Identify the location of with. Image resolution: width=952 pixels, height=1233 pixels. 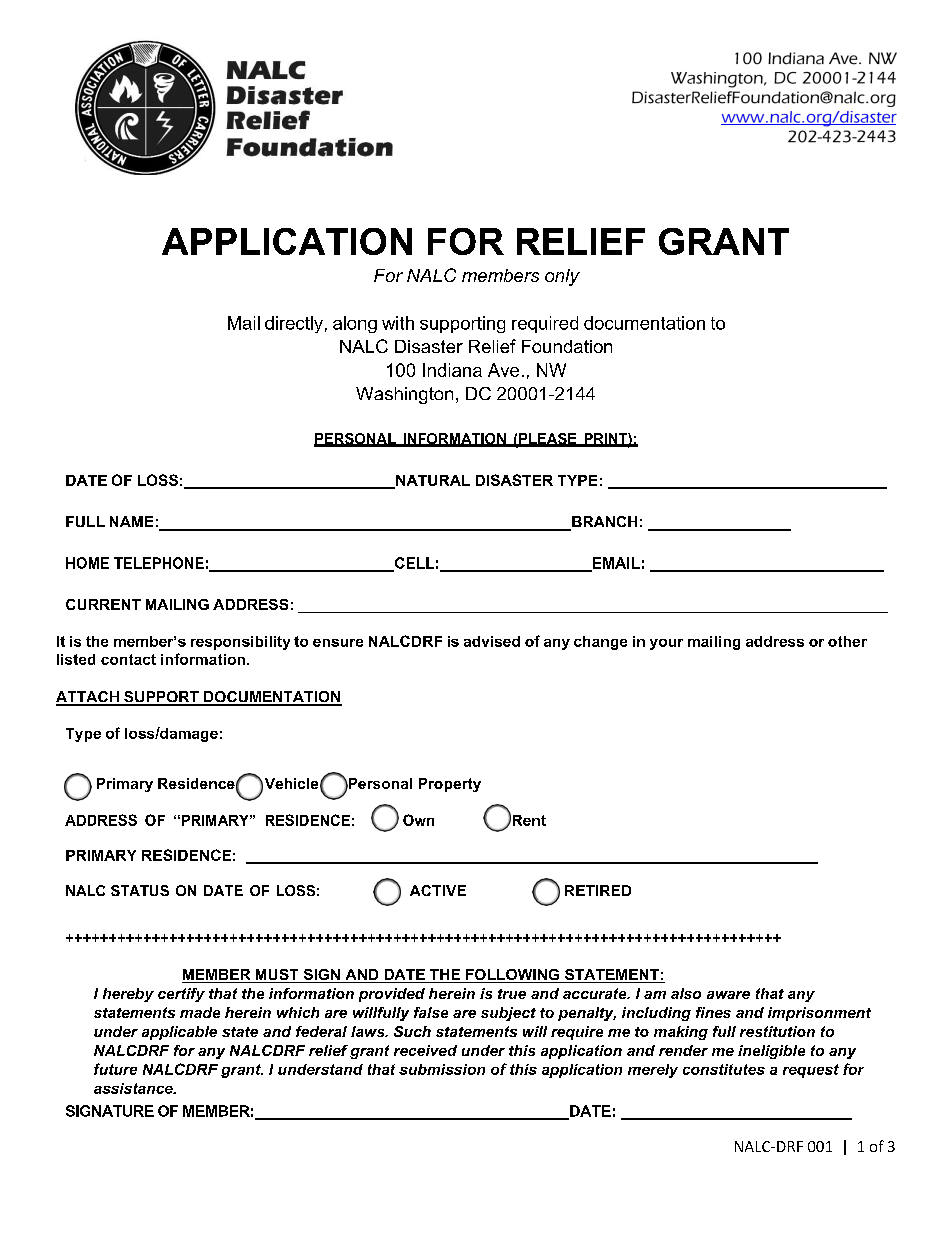
(398, 323).
